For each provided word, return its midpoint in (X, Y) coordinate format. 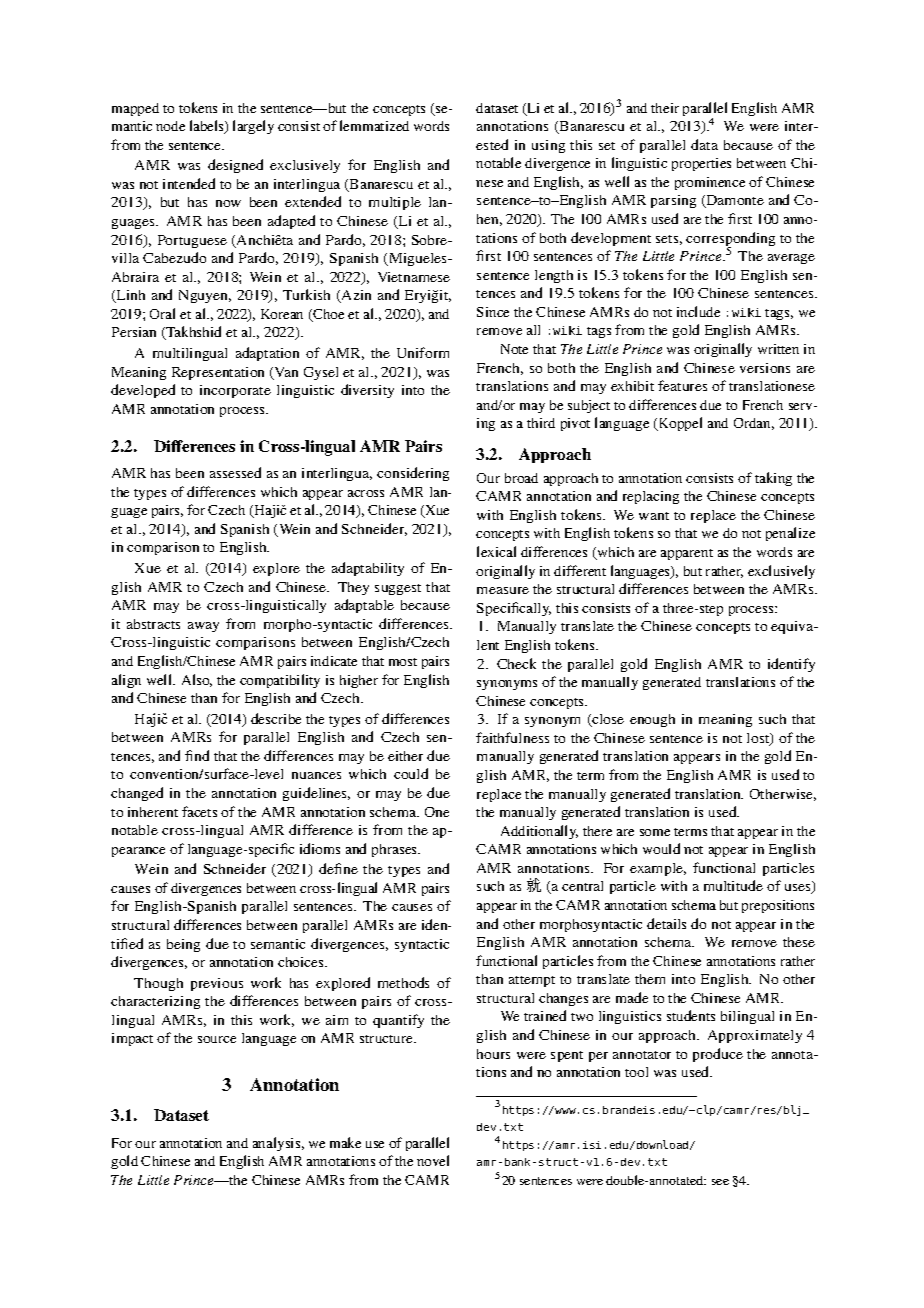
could (411, 773)
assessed (235, 472)
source (217, 1039)
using (548, 146)
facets (199, 811)
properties (701, 164)
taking (773, 479)
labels (208, 127)
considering (413, 474)
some (655, 832)
